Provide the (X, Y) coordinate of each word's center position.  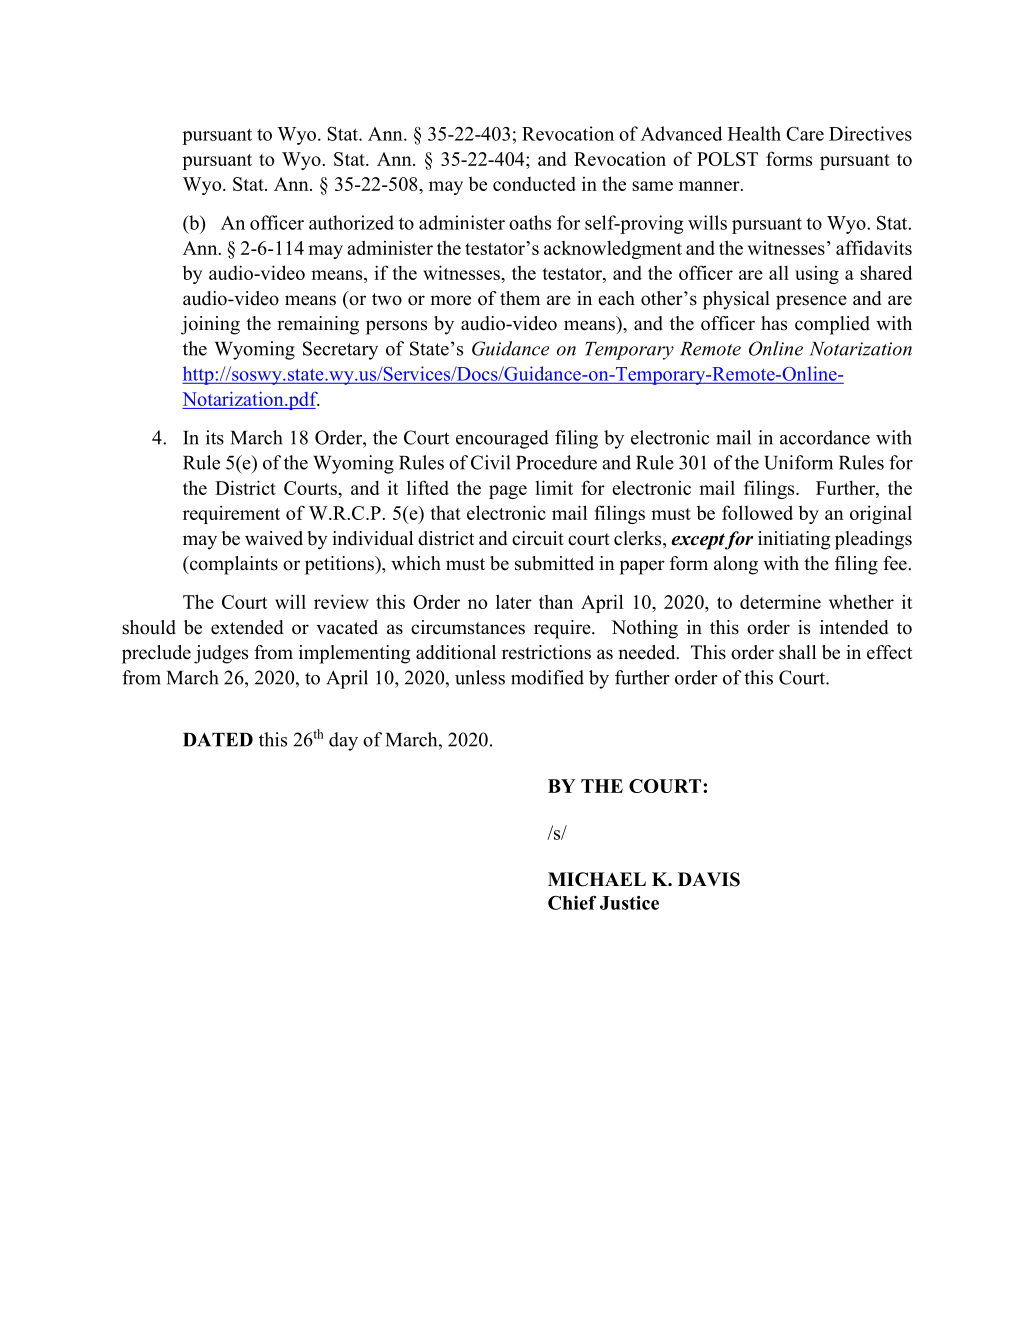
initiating (794, 540)
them (520, 298)
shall (797, 652)
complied (832, 325)
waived (274, 538)
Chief (572, 903)
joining (210, 325)
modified (547, 677)
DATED (218, 740)
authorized (351, 222)
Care (805, 134)
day (343, 741)
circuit (538, 538)
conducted (534, 184)
